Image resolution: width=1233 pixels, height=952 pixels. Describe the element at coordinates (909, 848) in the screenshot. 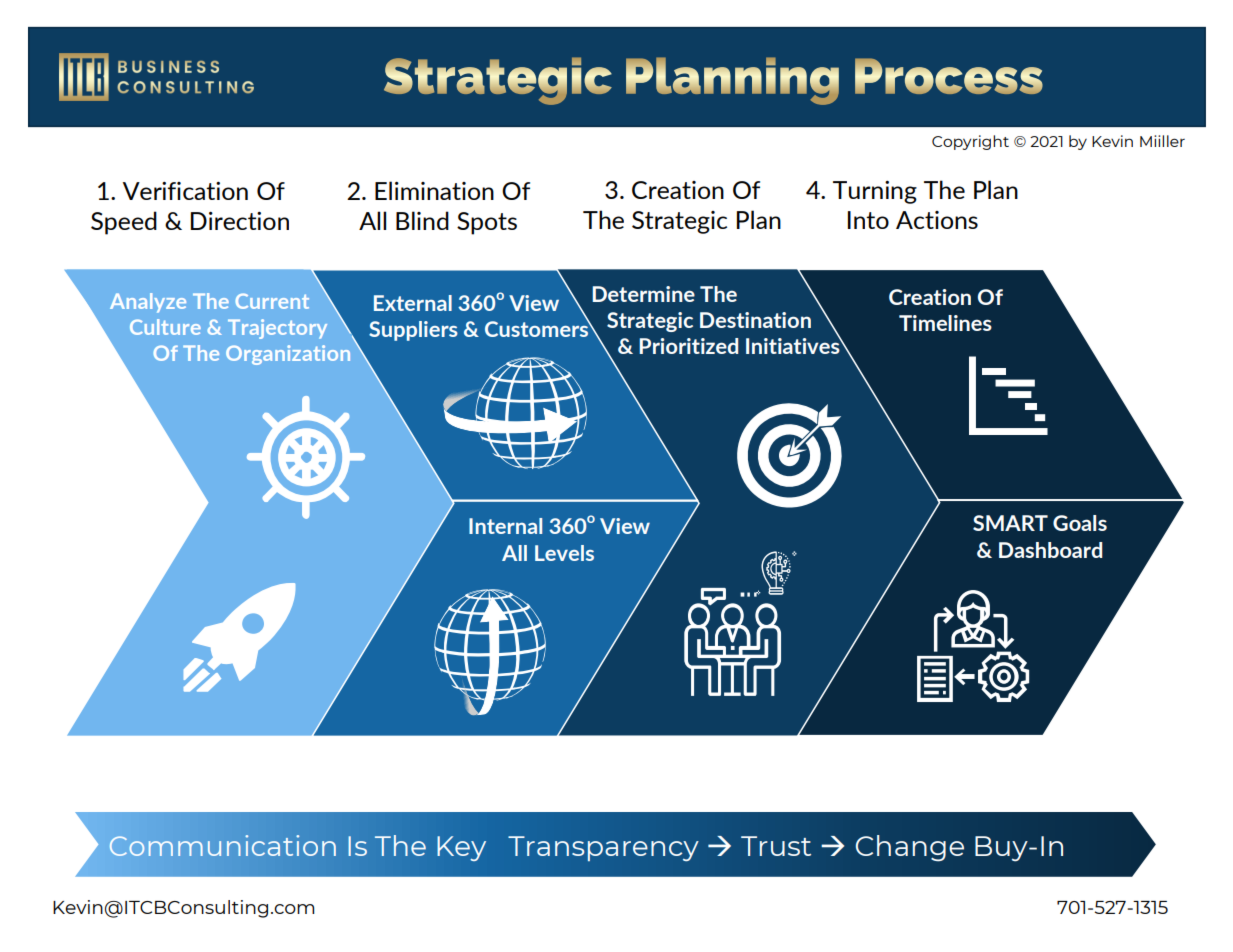

I see `Change` at that location.
